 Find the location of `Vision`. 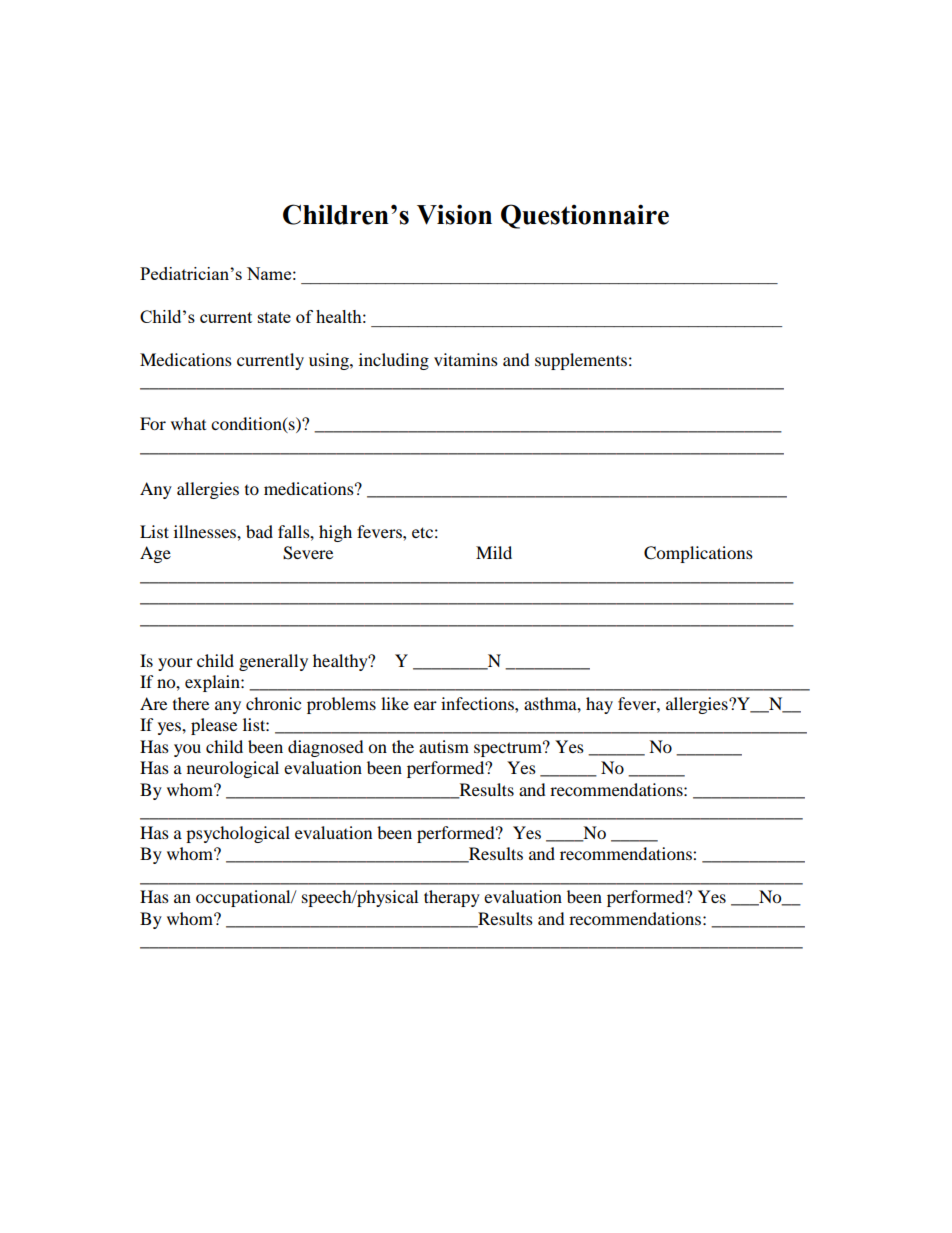

Vision is located at coordinates (454, 214).
